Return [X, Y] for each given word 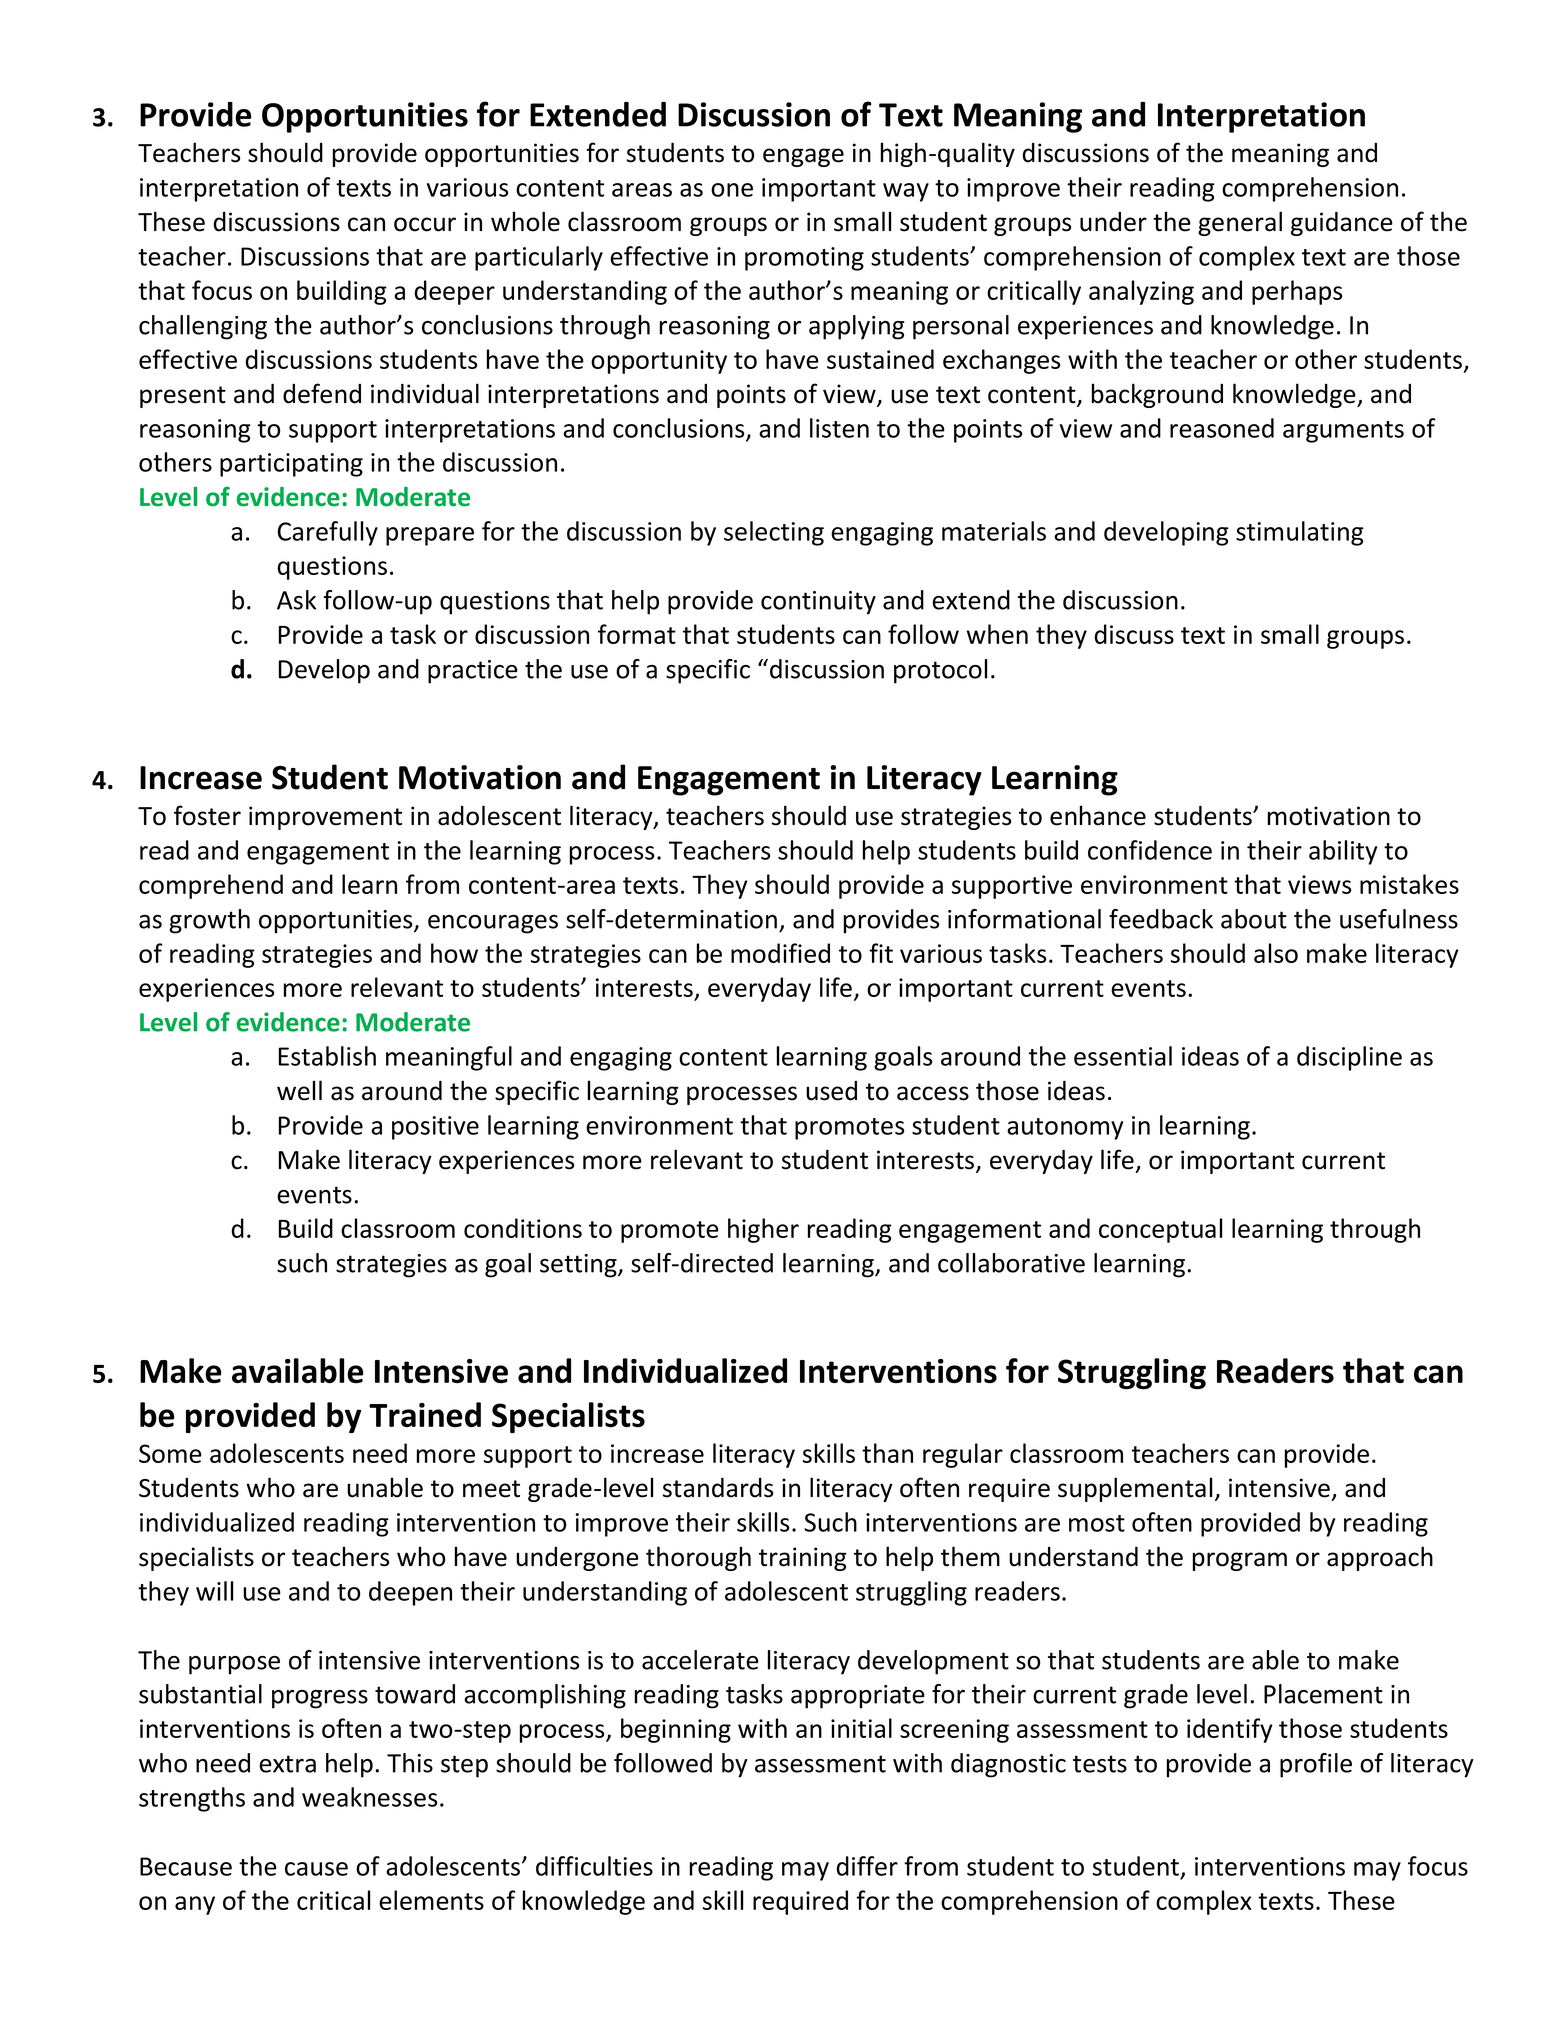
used [831, 1091]
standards [718, 1487]
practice [473, 672]
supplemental [1135, 1489]
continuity [818, 603]
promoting [804, 259]
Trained [425, 1414]
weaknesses [369, 1797]
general [1240, 223]
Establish [327, 1056]
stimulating [1300, 533]
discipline [1349, 1058]
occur [425, 224]
